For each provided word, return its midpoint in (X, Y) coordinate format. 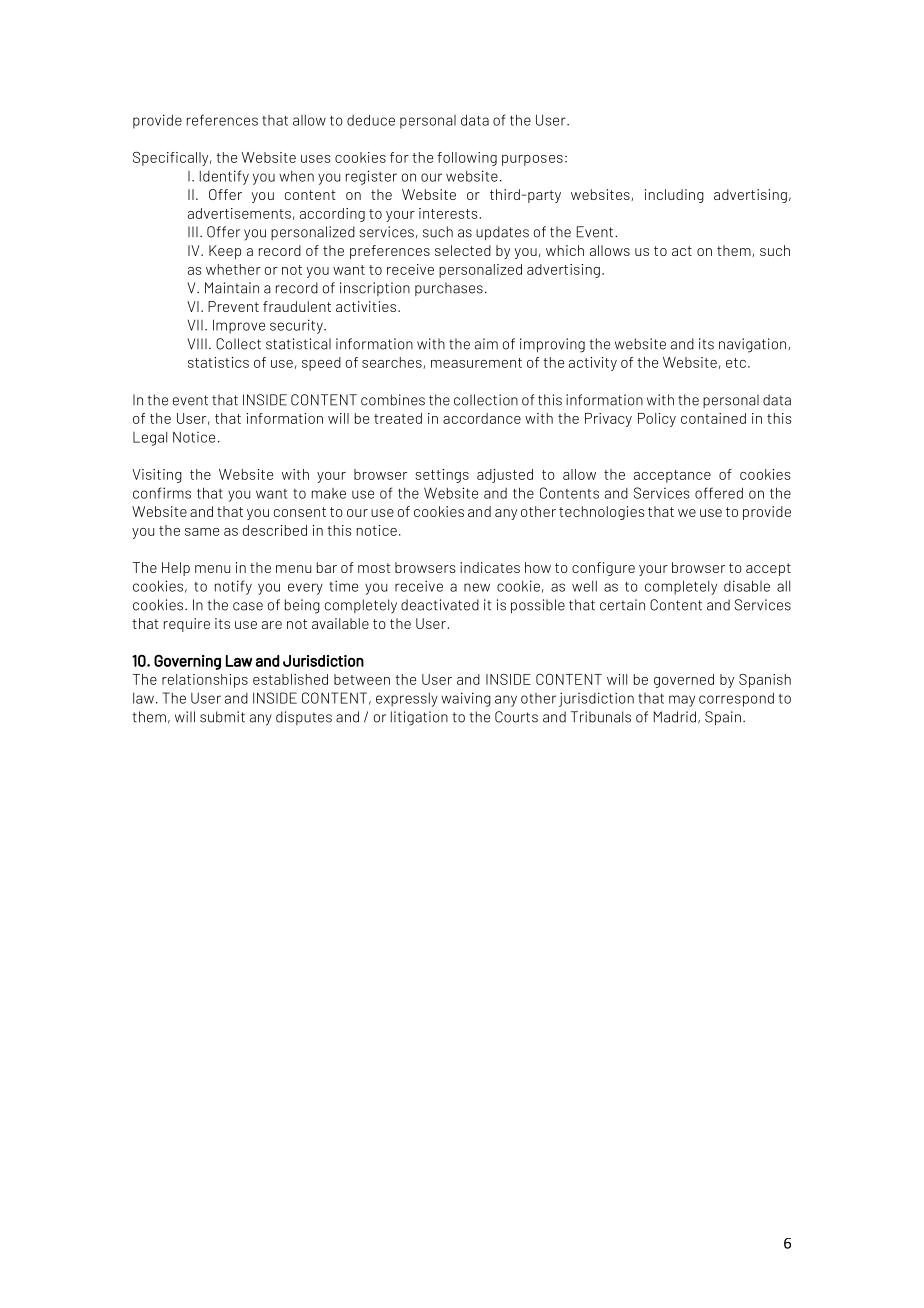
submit (222, 717)
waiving (466, 699)
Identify (224, 177)
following (467, 159)
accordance (482, 418)
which (565, 250)
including (674, 196)
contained (713, 418)
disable (747, 586)
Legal (150, 438)
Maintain (232, 288)
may (682, 701)
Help (176, 569)
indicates (490, 567)
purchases (449, 289)
